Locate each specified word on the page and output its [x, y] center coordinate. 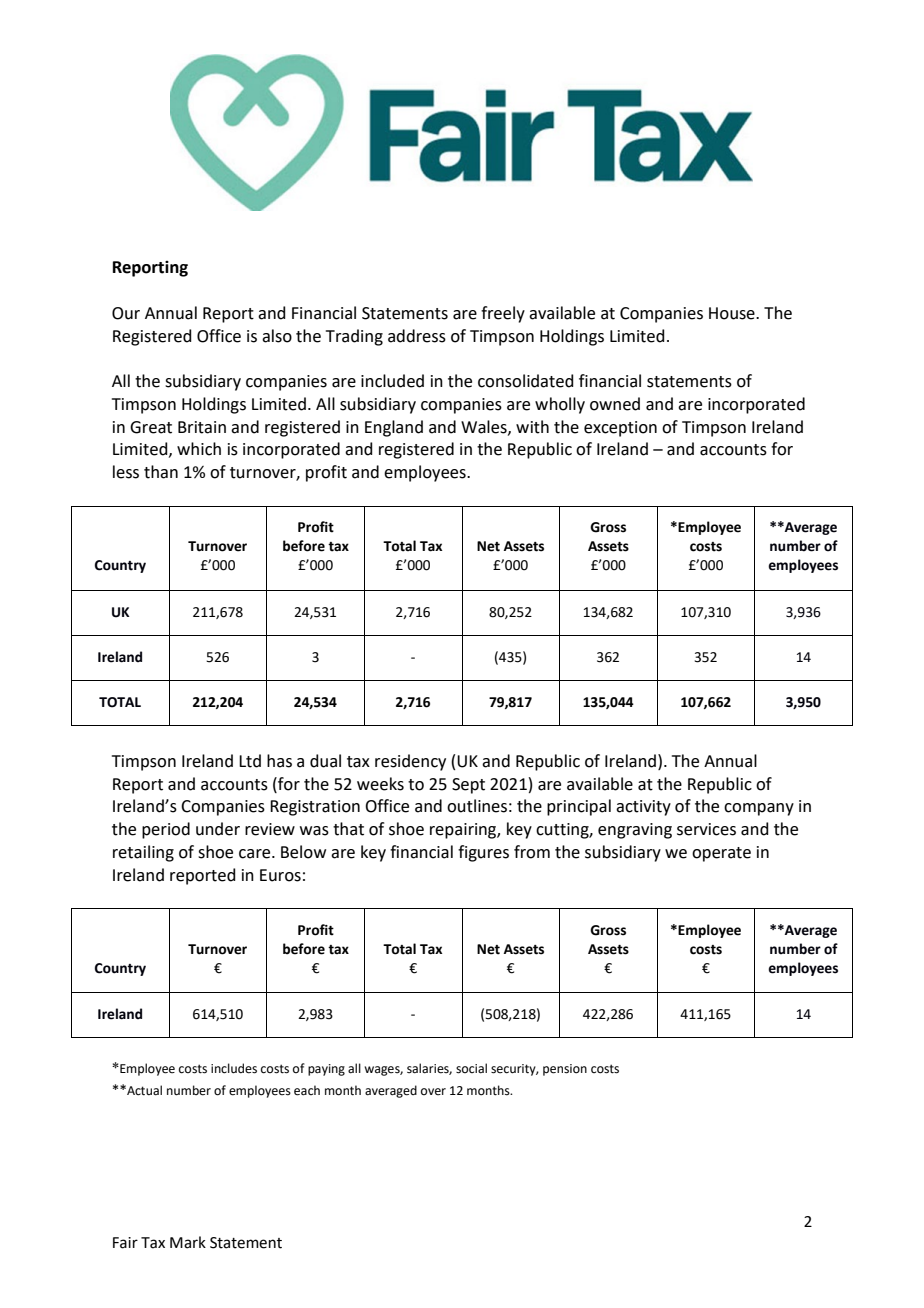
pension [565, 1070]
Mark [188, 1242]
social [471, 1068]
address [417, 336]
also [277, 336]
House [733, 313]
